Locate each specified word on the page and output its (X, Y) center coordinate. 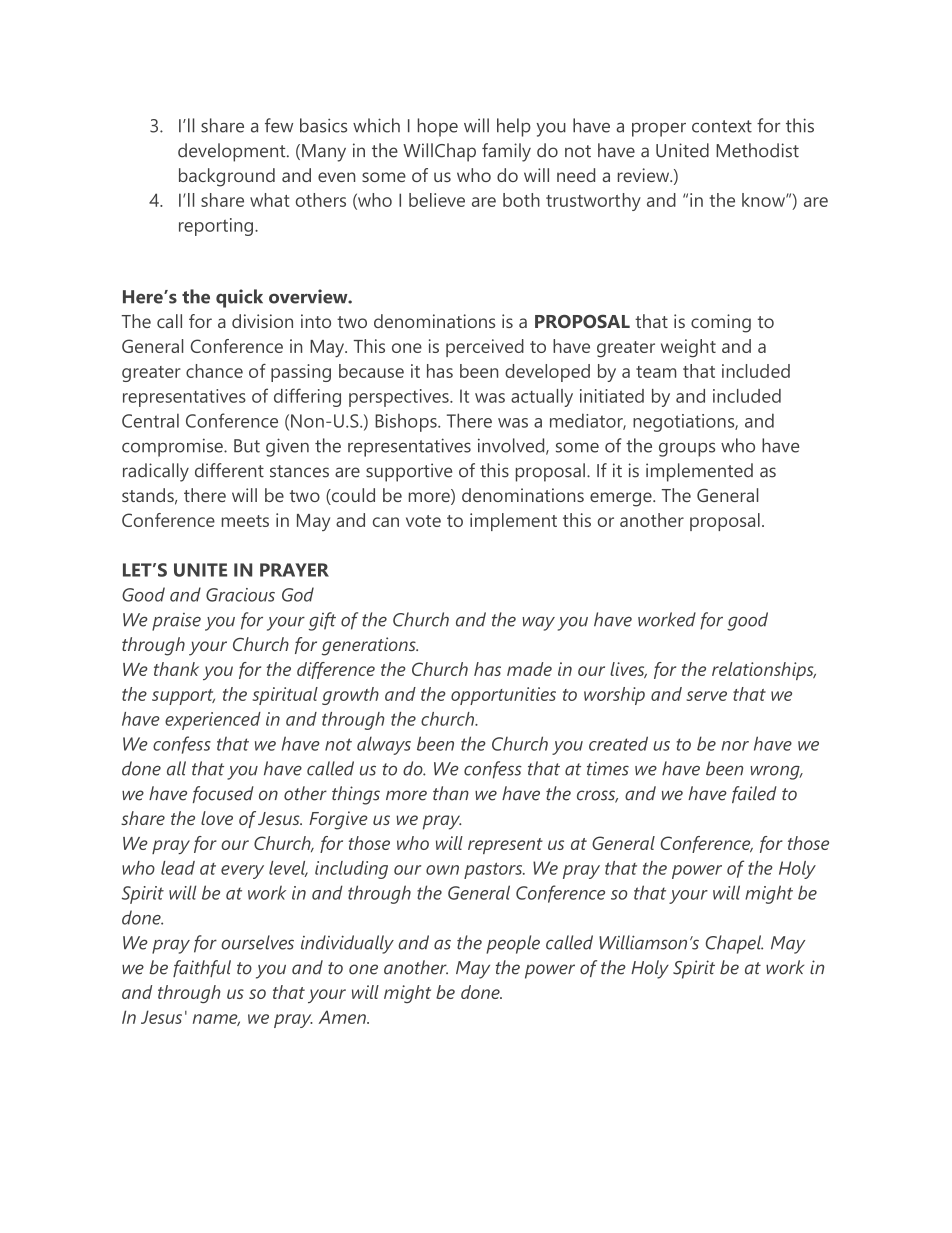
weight (688, 348)
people (513, 944)
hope (438, 127)
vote (423, 521)
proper (659, 129)
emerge (622, 499)
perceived (485, 348)
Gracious (240, 595)
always (384, 745)
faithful (202, 968)
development (233, 152)
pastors (494, 870)
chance (214, 371)
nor (735, 746)
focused (223, 794)
